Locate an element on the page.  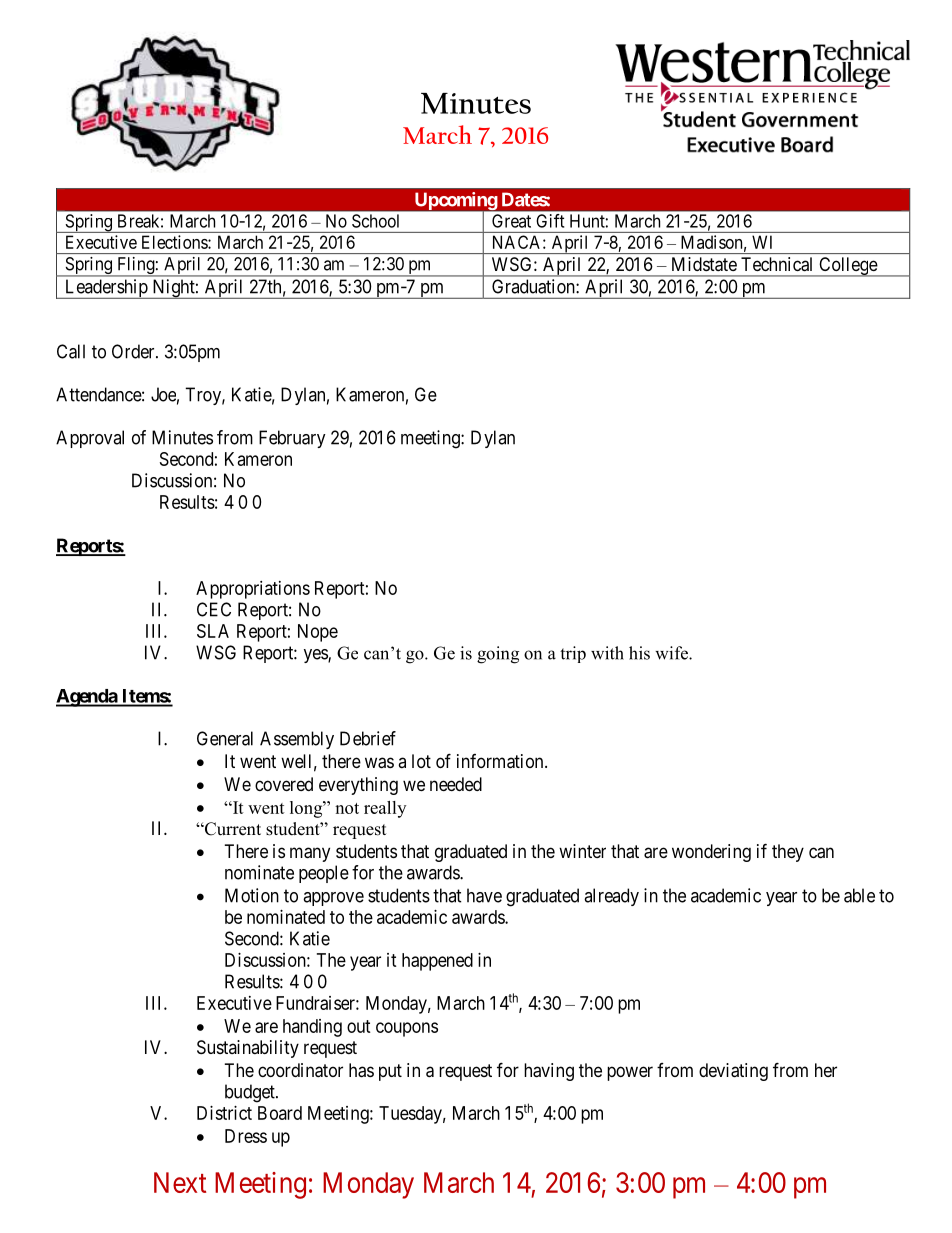
February is located at coordinates (292, 439).
